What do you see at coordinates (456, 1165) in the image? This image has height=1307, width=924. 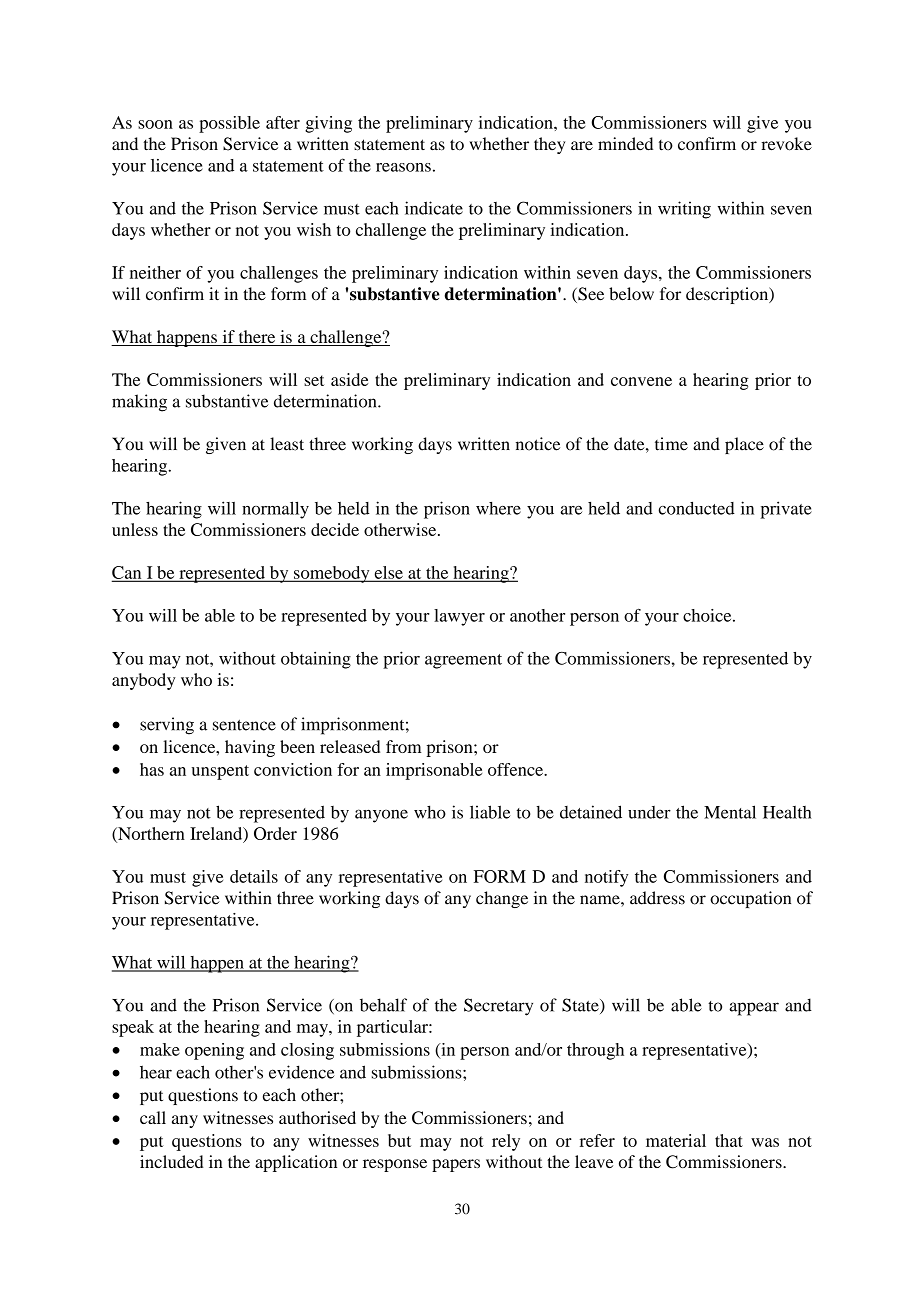 I see `papers` at bounding box center [456, 1165].
